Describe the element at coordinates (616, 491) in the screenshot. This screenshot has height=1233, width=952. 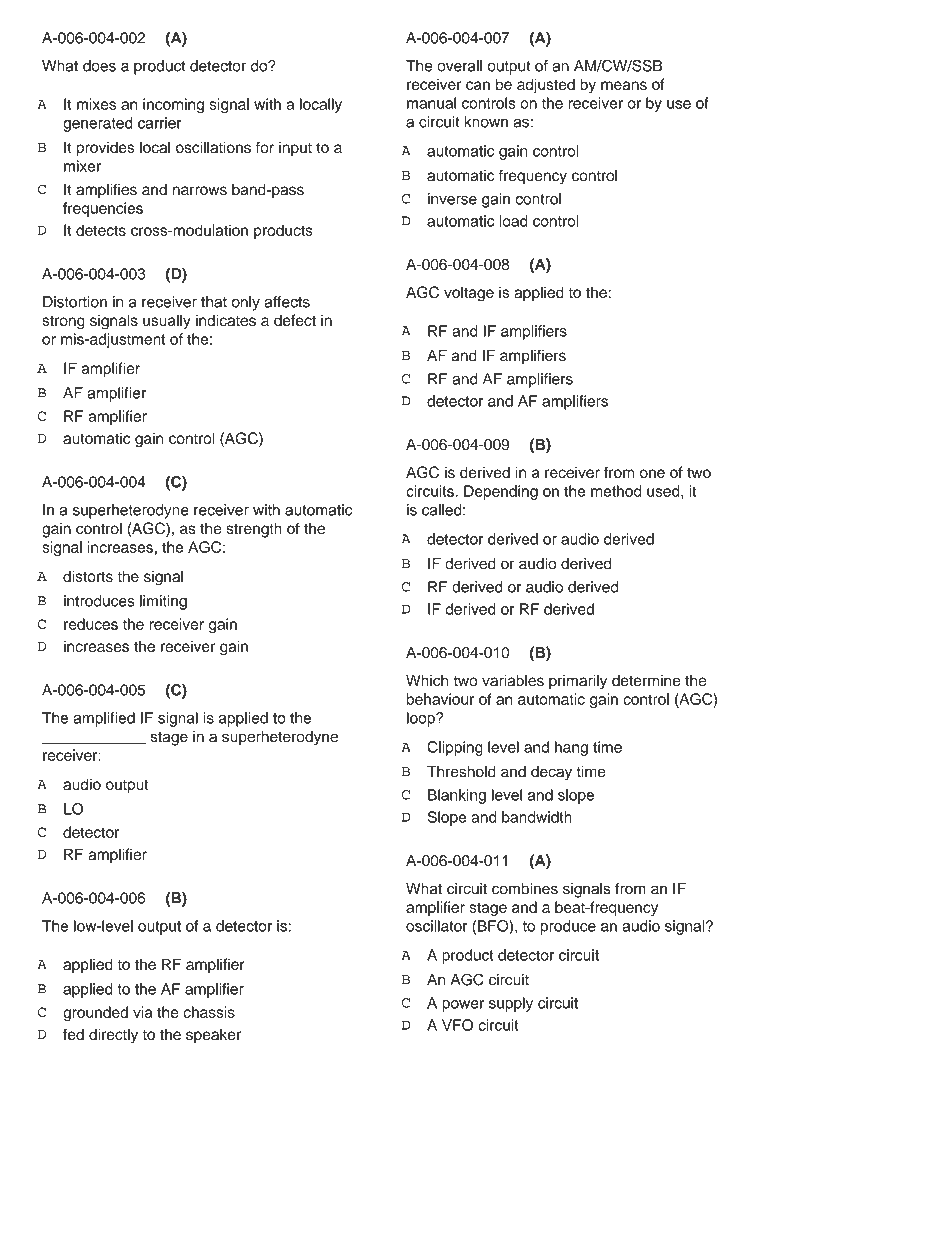
I see `method` at that location.
